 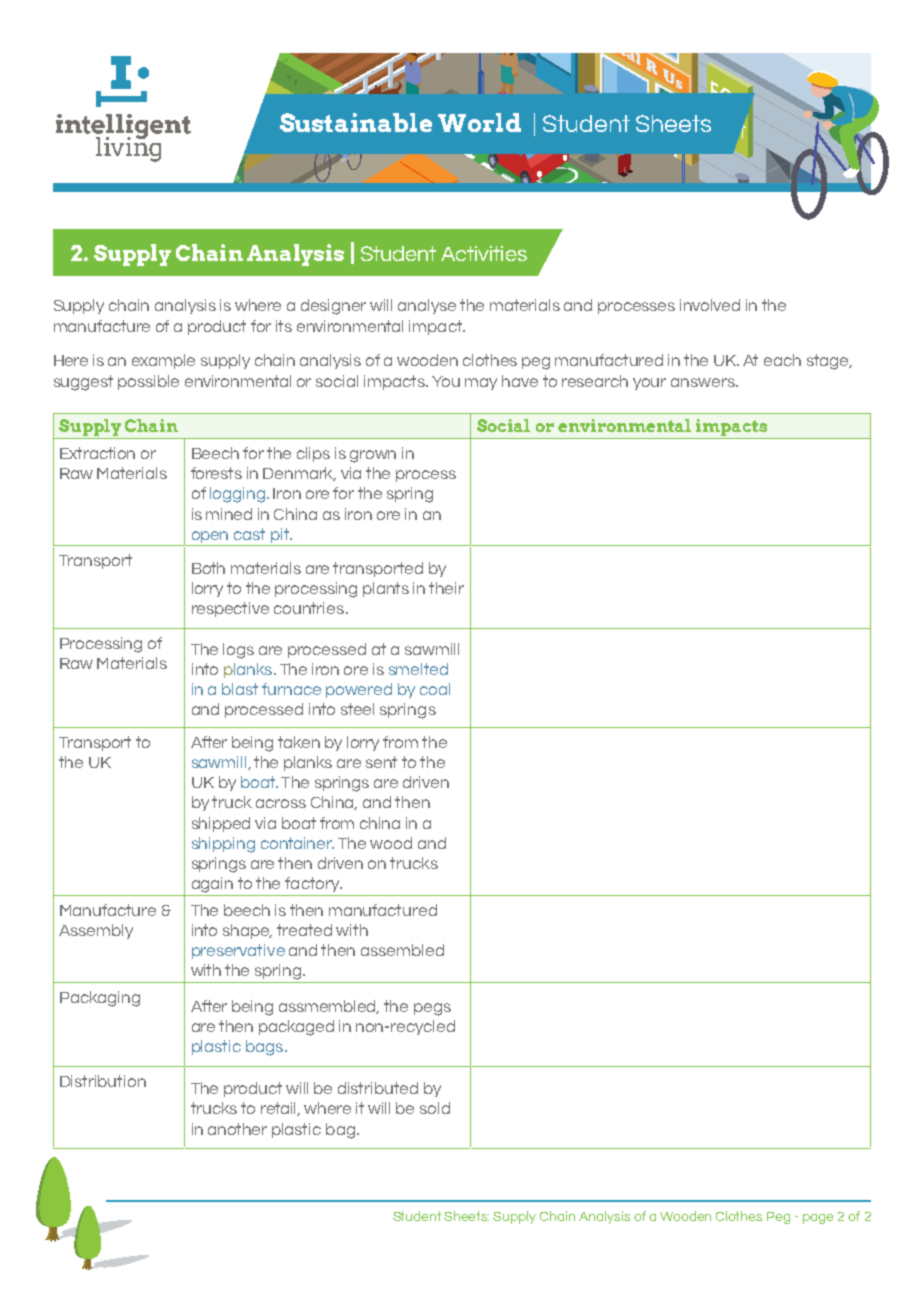 I want to click on involved, so click(x=710, y=305).
